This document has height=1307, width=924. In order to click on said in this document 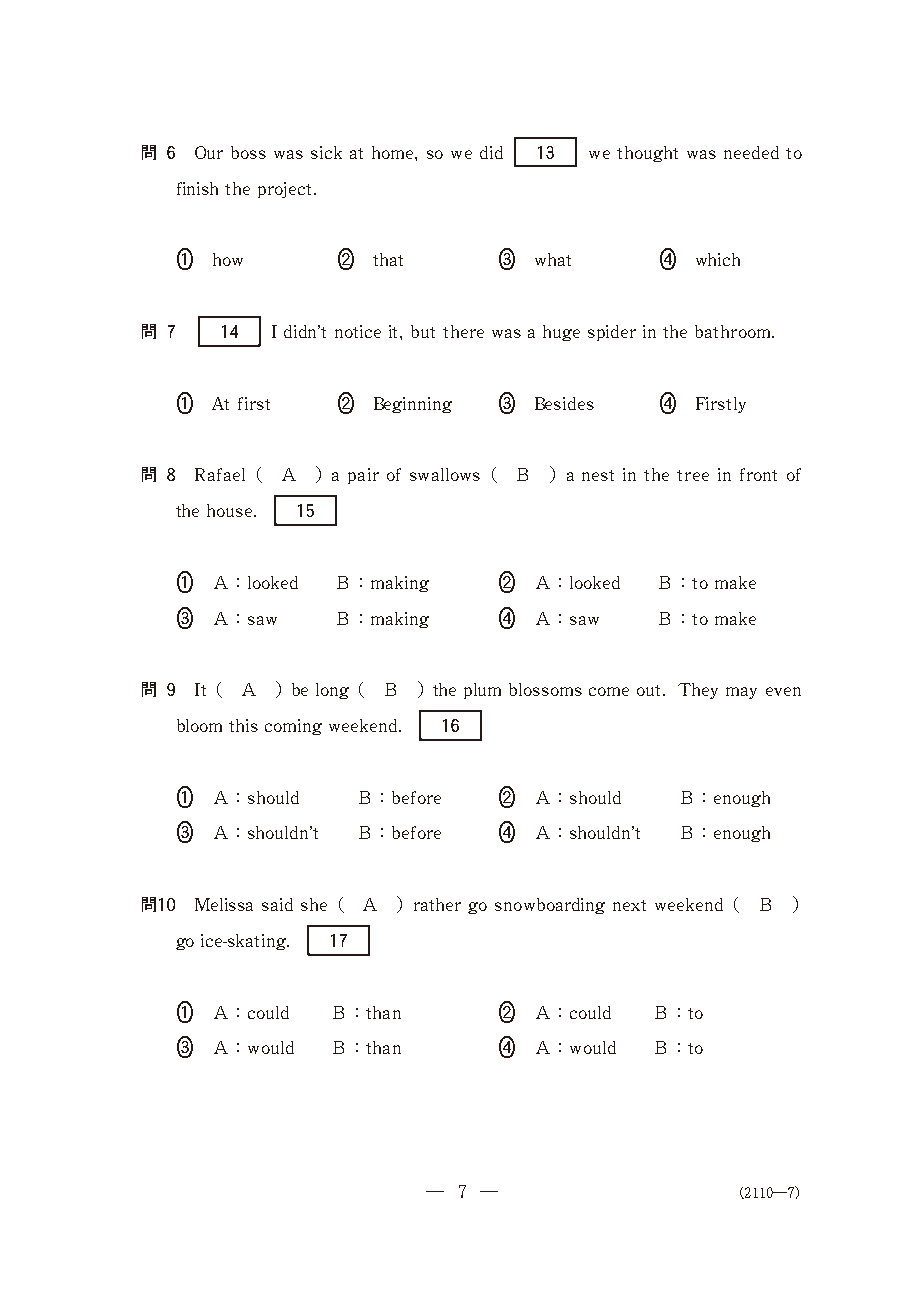, I will do `click(277, 904)`.
